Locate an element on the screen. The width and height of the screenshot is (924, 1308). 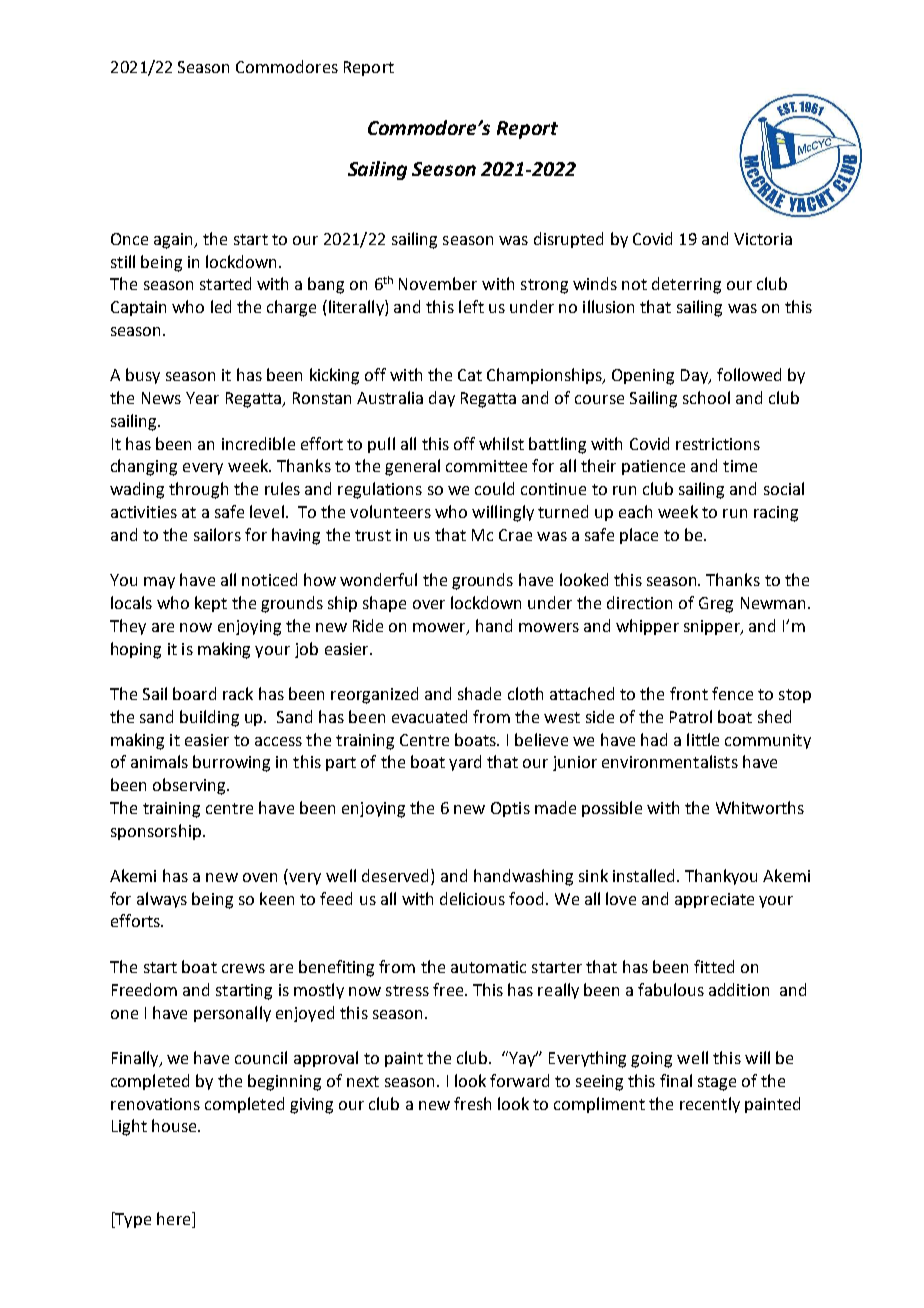
fitted is located at coordinates (714, 966).
